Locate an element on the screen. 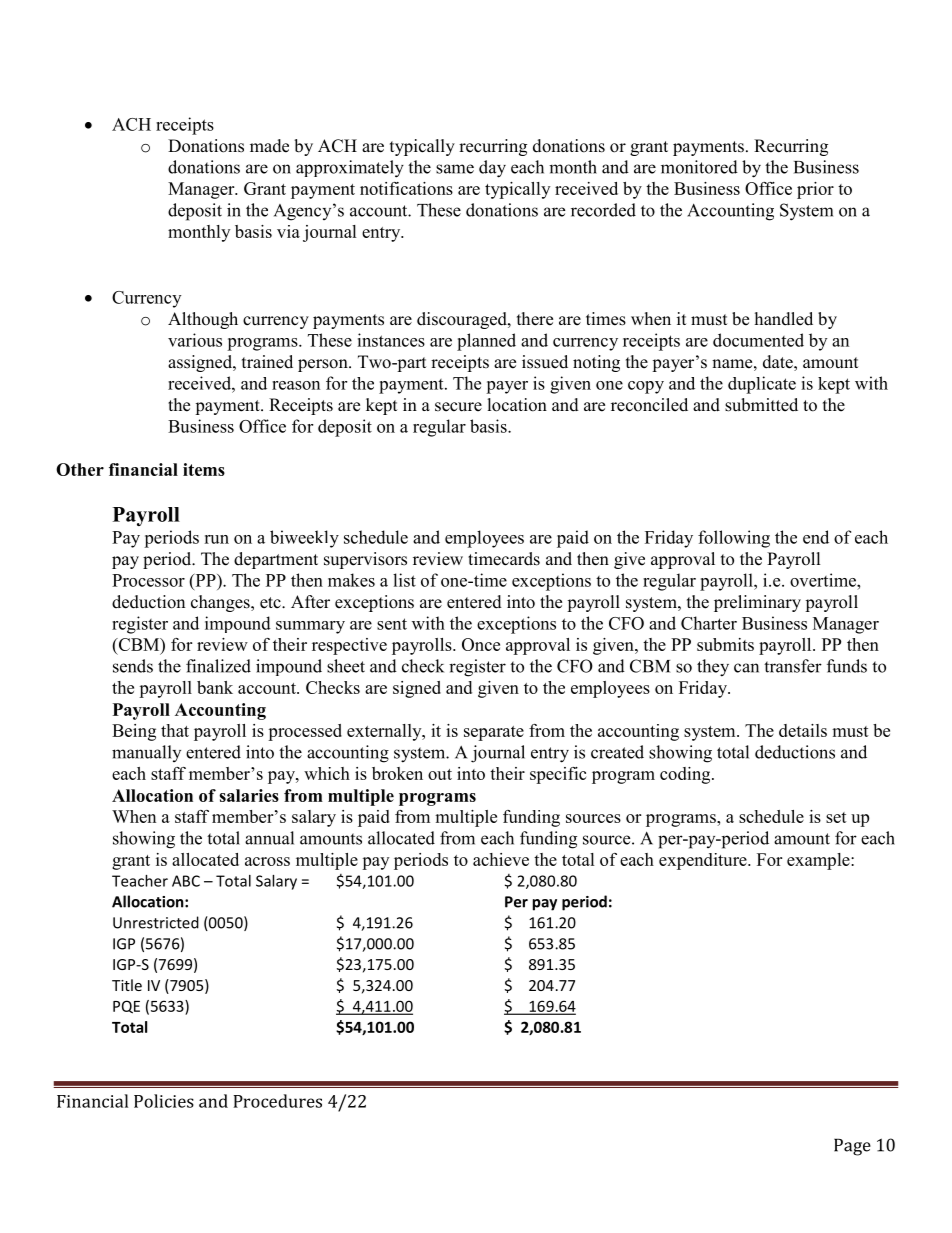 This screenshot has height=1233, width=952. Title is located at coordinates (127, 985).
